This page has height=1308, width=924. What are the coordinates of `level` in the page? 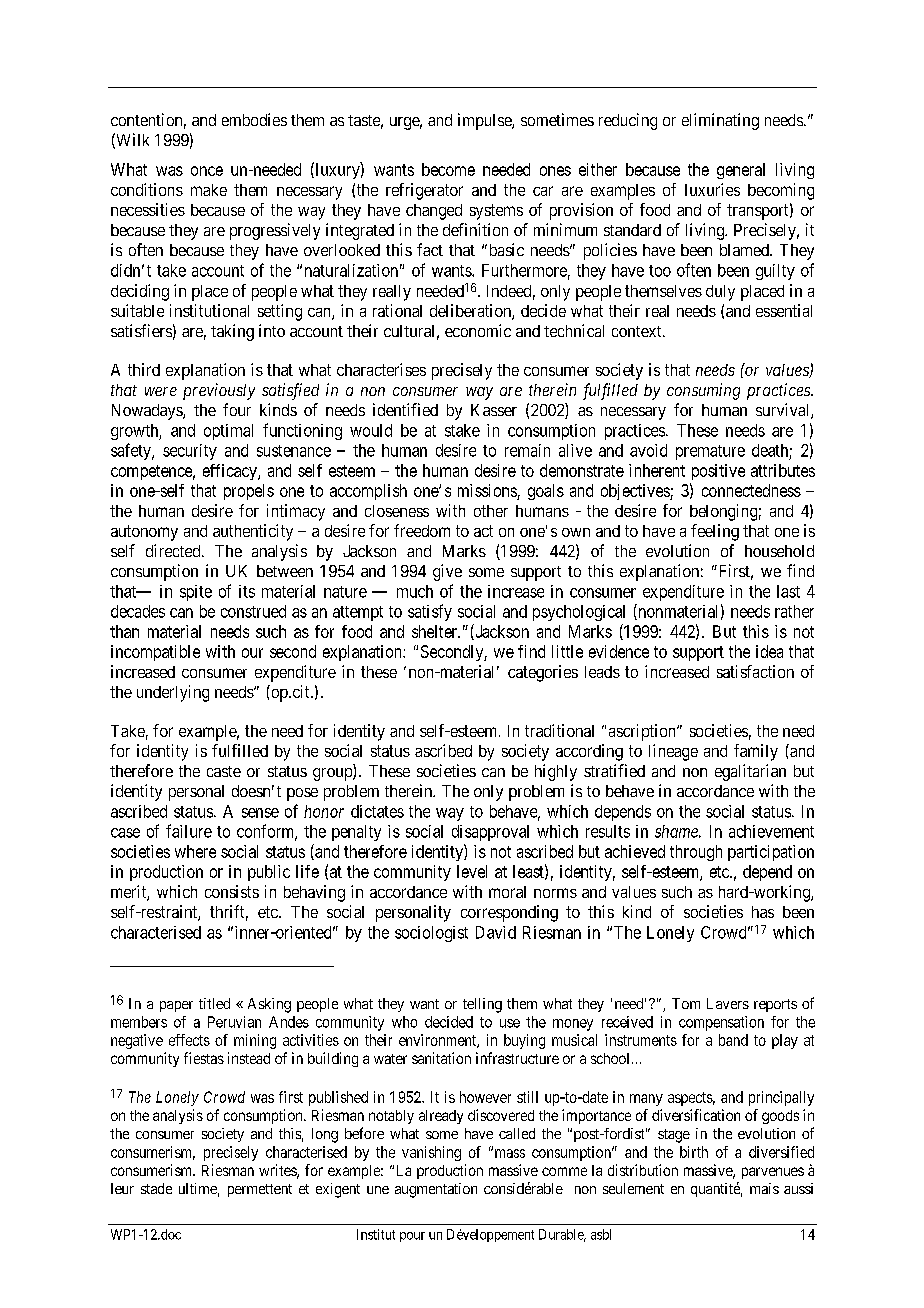 It's located at (472, 871).
